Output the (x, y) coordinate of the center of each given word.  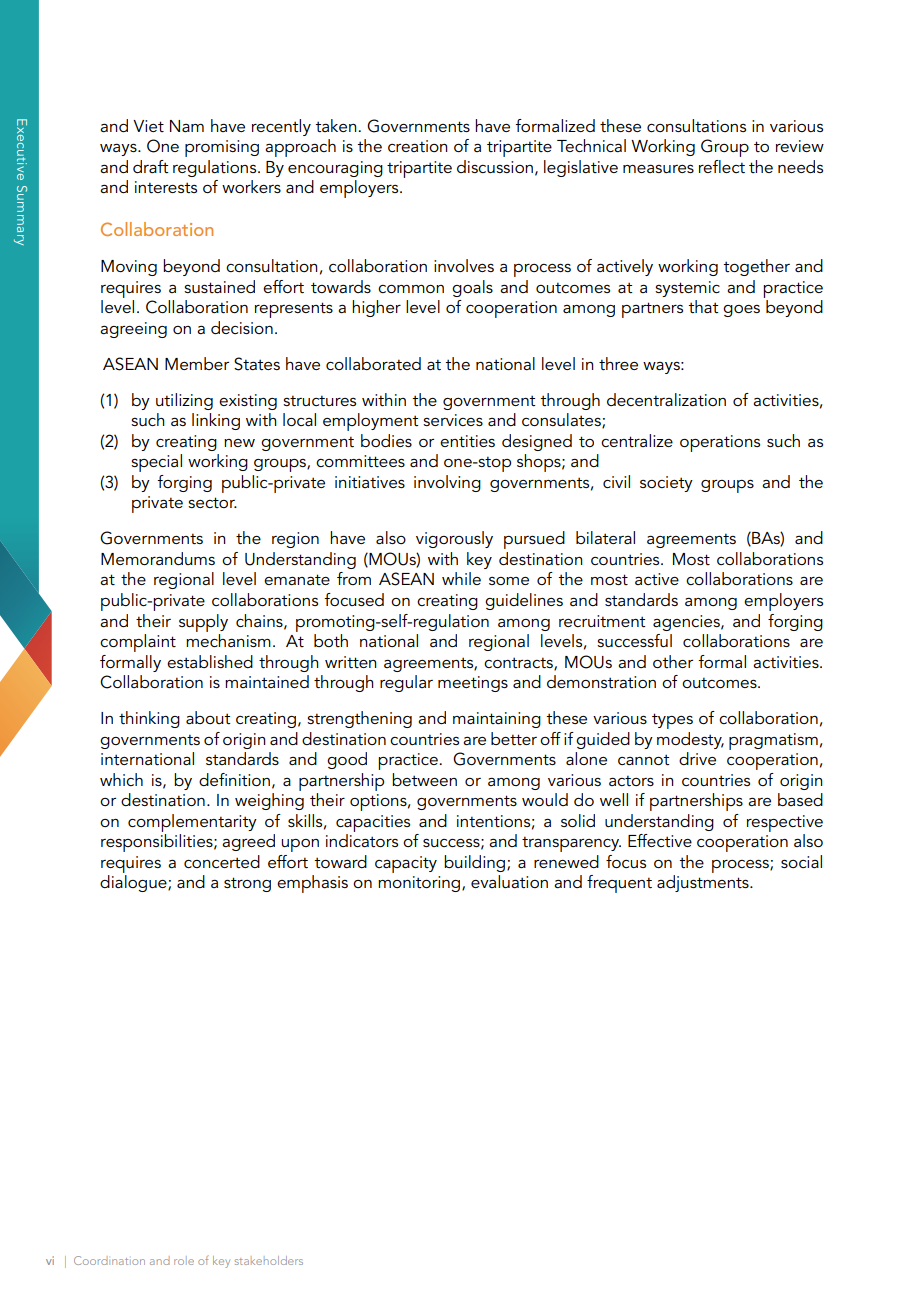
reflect (722, 167)
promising (222, 148)
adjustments (704, 883)
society (666, 484)
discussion (495, 166)
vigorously (454, 539)
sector (212, 502)
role (184, 1260)
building (476, 863)
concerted (222, 861)
